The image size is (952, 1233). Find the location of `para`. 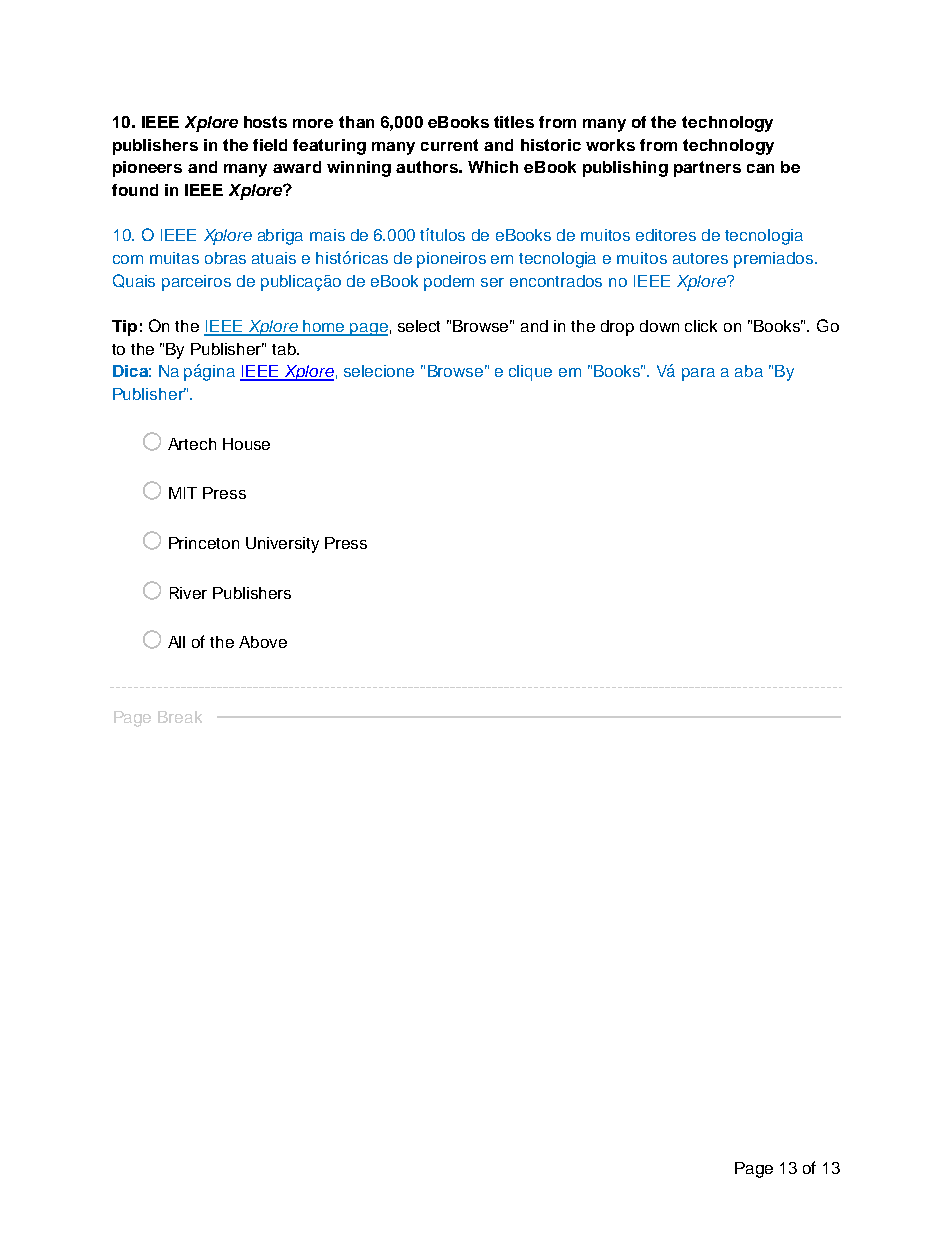

para is located at coordinates (698, 374).
